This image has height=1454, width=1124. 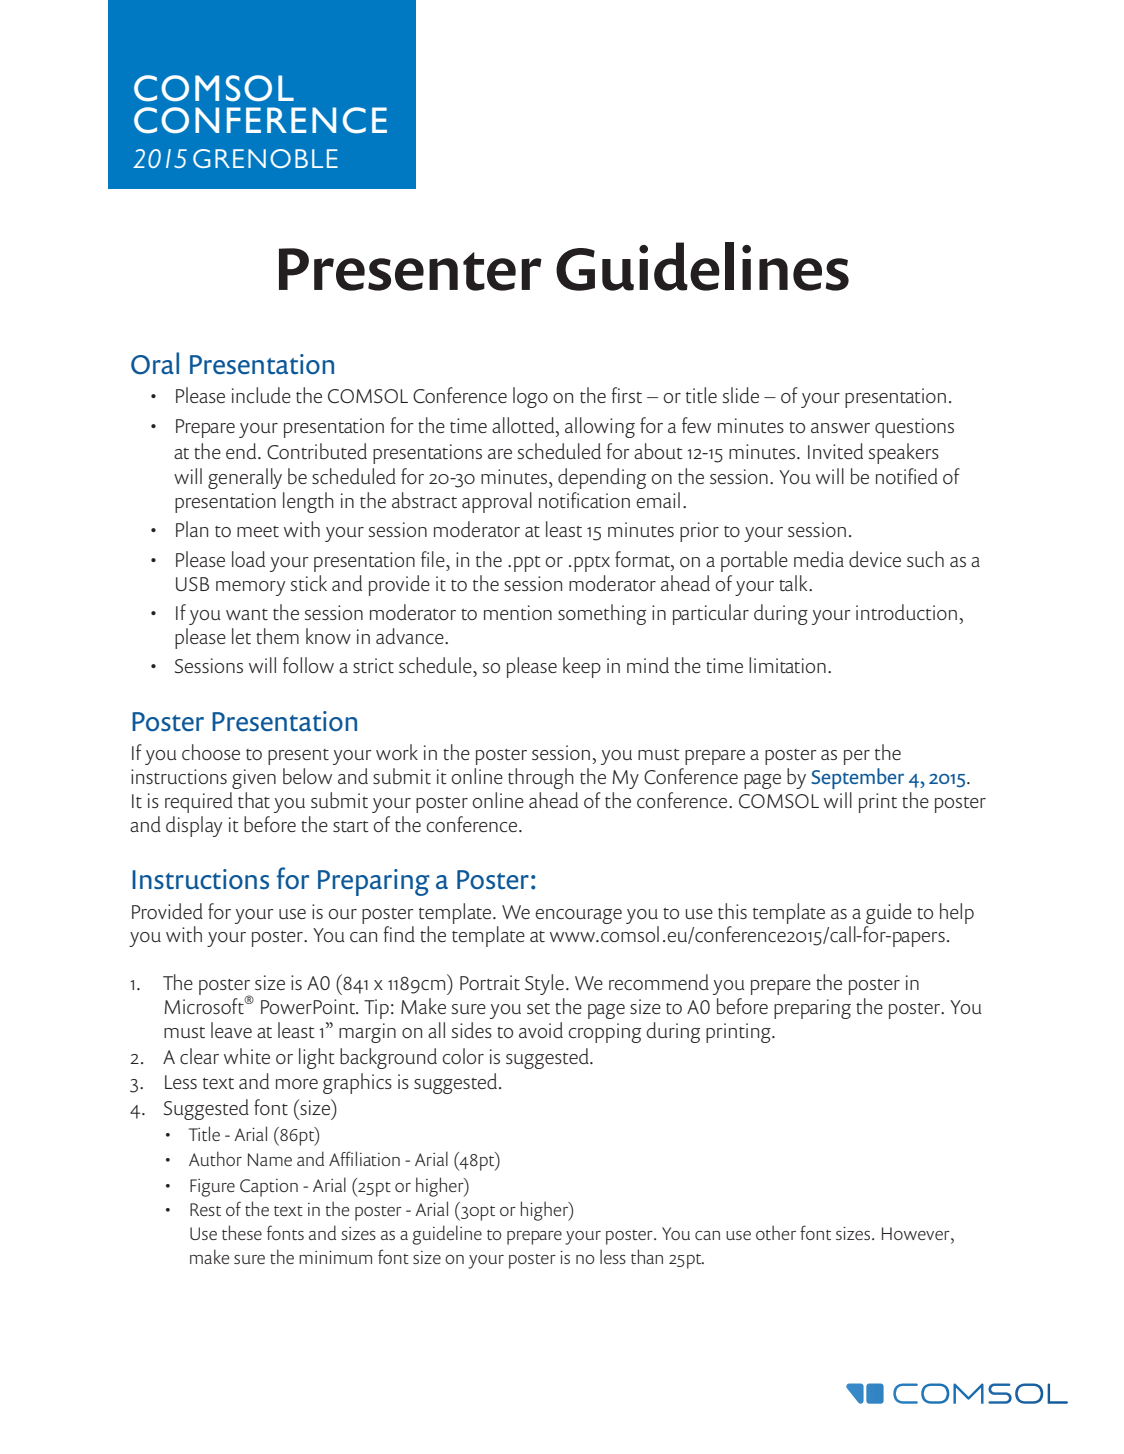 What do you see at coordinates (957, 913) in the image?
I see `help` at bounding box center [957, 913].
